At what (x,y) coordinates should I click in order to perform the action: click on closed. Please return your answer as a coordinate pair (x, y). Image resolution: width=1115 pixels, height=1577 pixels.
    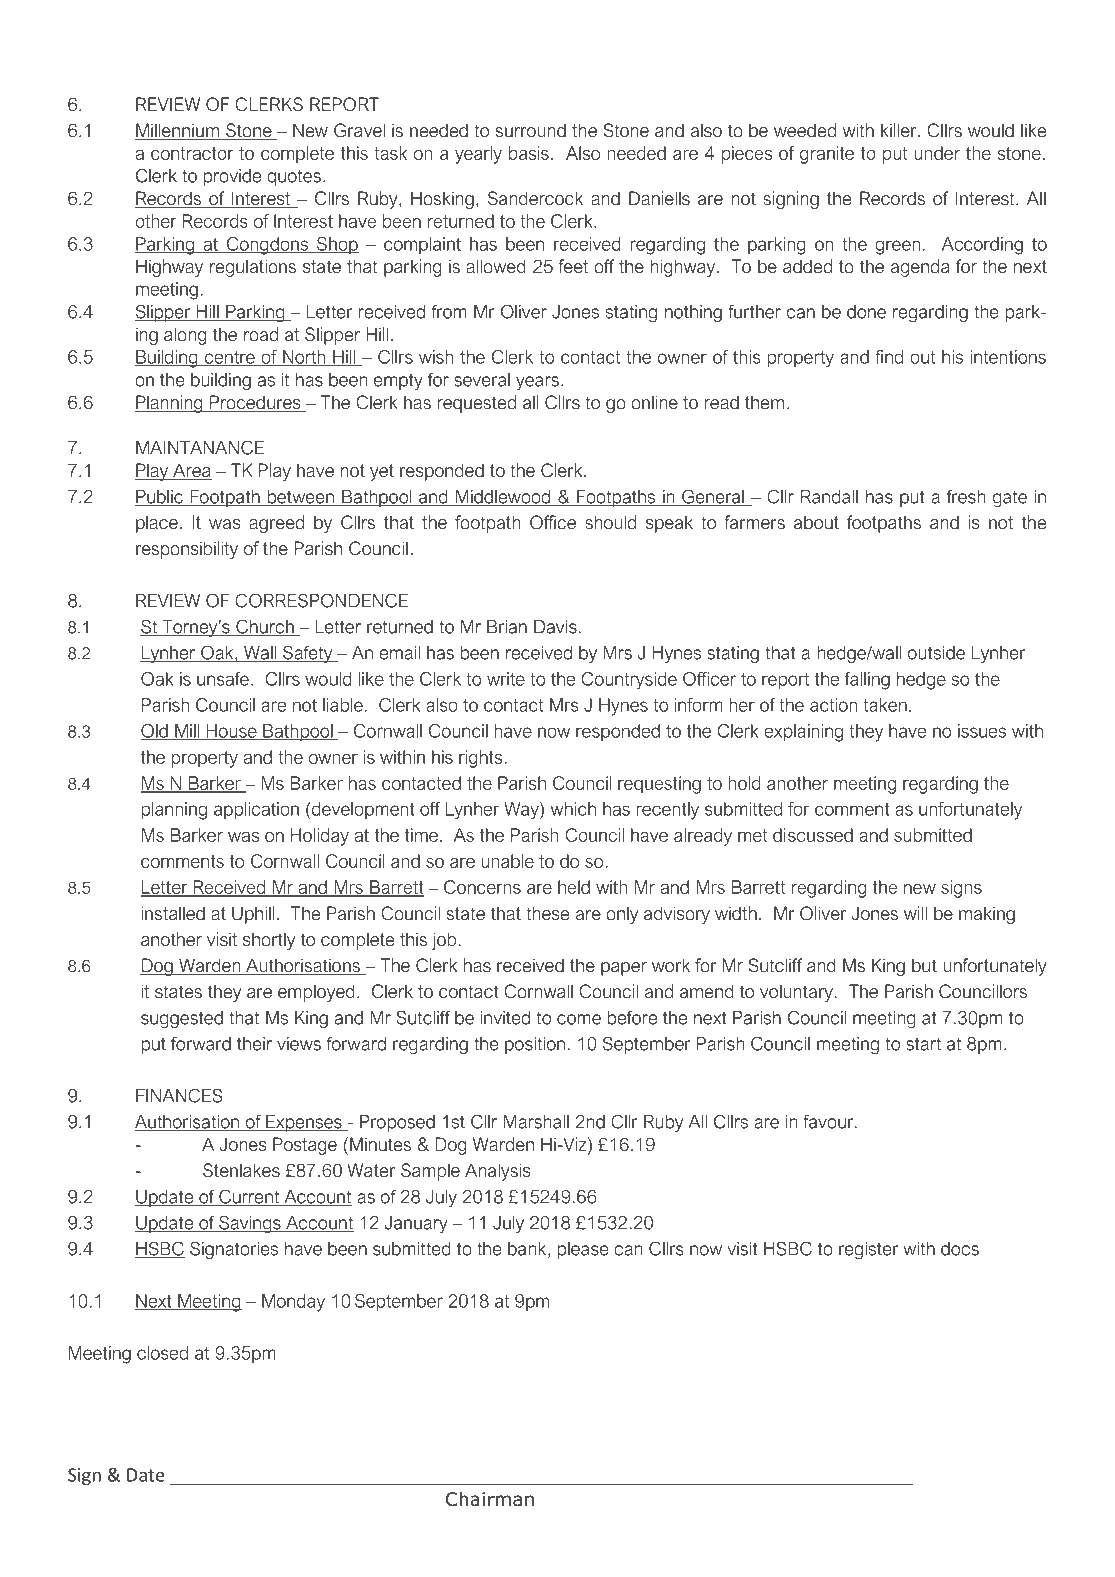
    Looking at the image, I should click on (162, 1353).
